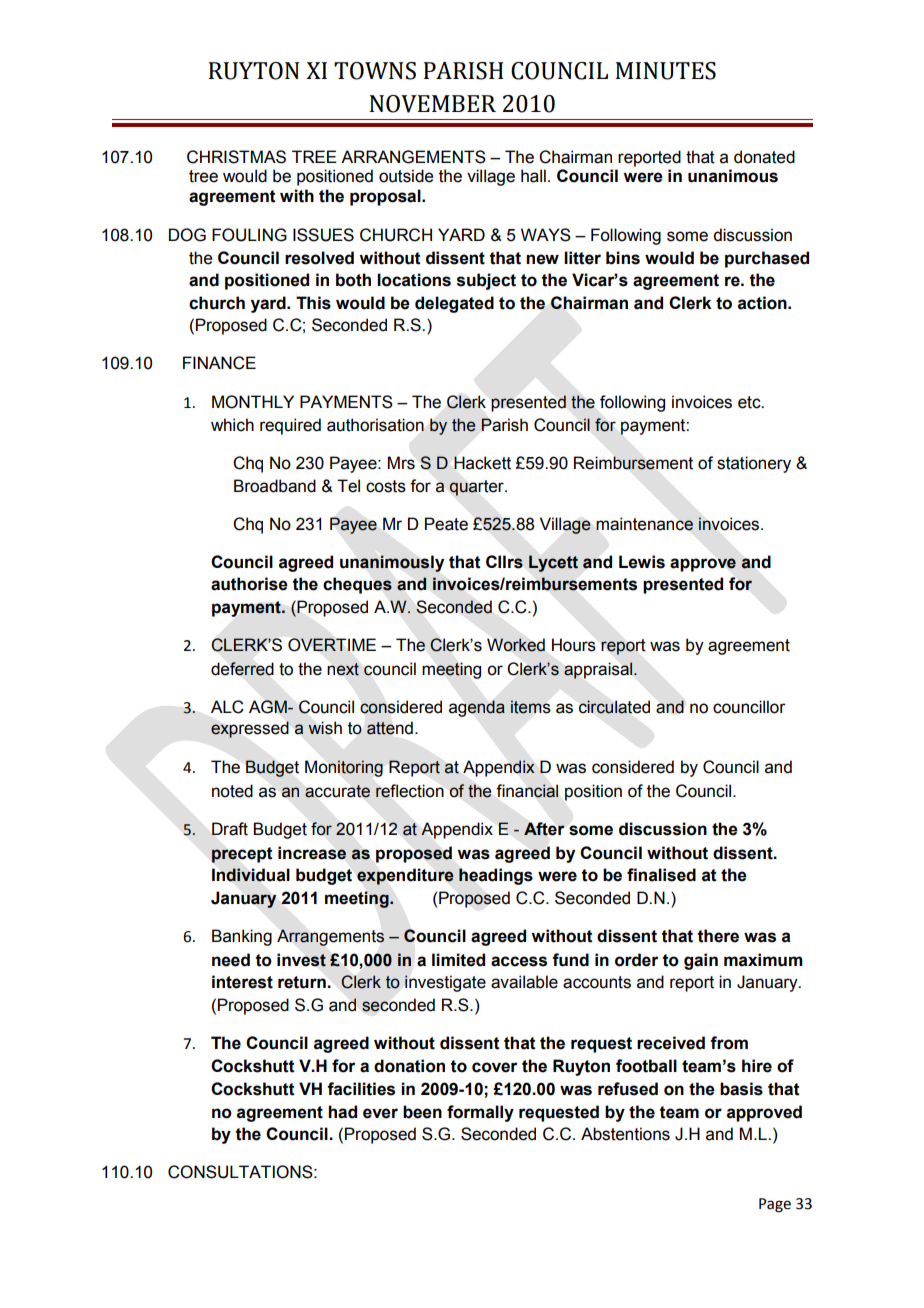  Describe the element at coordinates (342, 1112) in the image. I see `had` at that location.
